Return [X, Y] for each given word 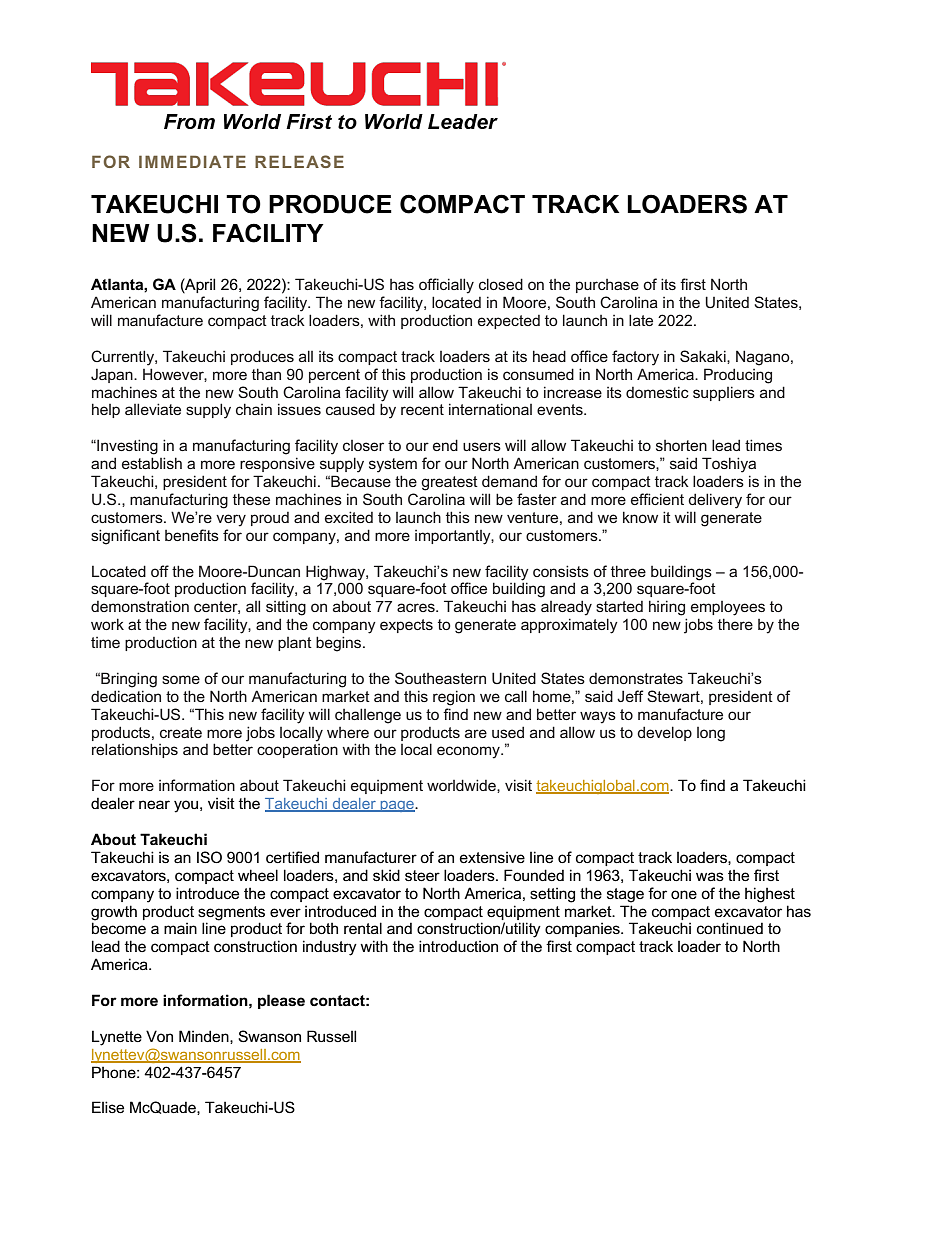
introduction [458, 946]
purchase [607, 286]
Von [159, 1036]
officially [446, 286]
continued [730, 928]
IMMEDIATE [192, 161]
